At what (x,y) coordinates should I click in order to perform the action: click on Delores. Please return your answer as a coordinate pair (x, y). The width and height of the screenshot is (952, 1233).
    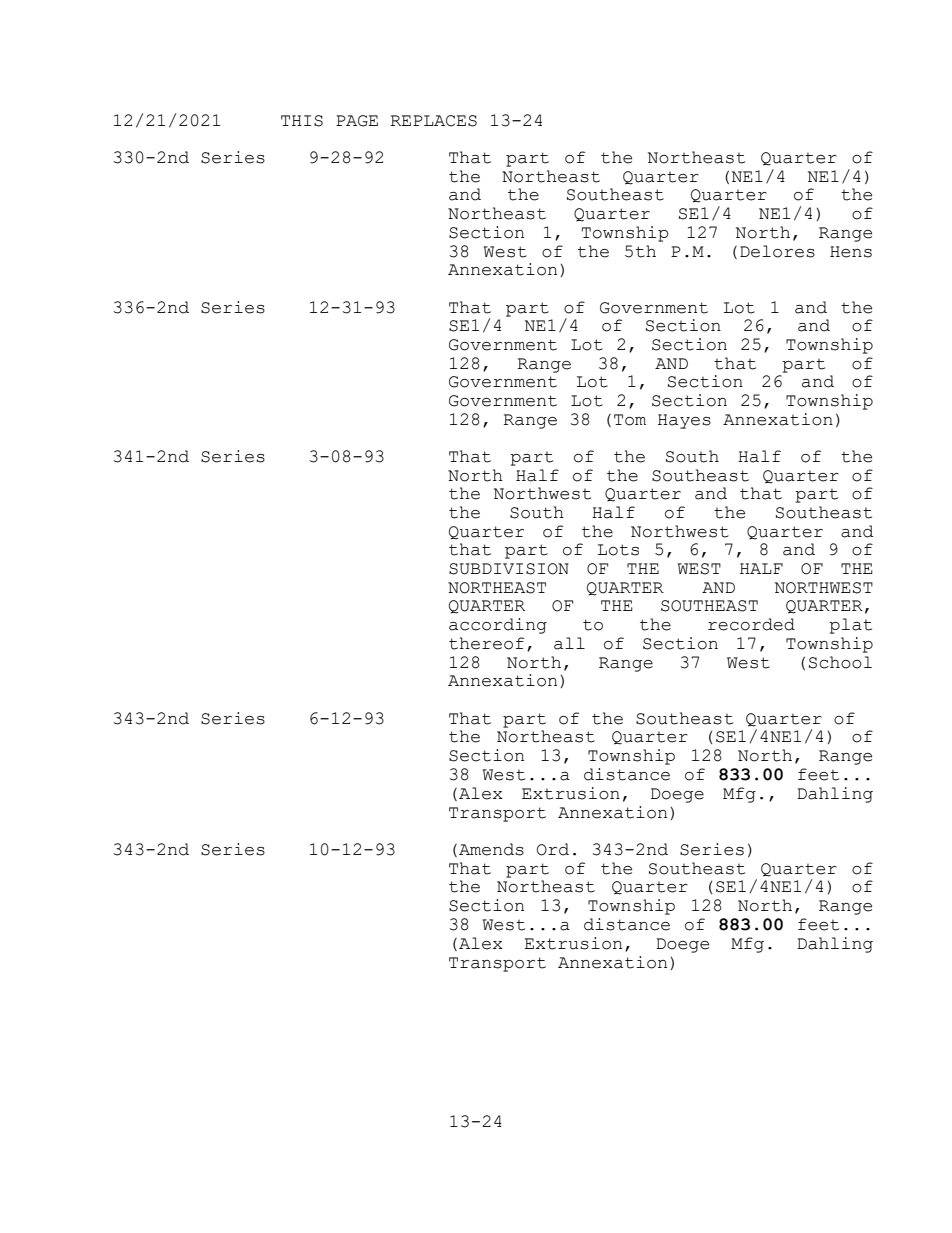
    Looking at the image, I should click on (777, 251).
